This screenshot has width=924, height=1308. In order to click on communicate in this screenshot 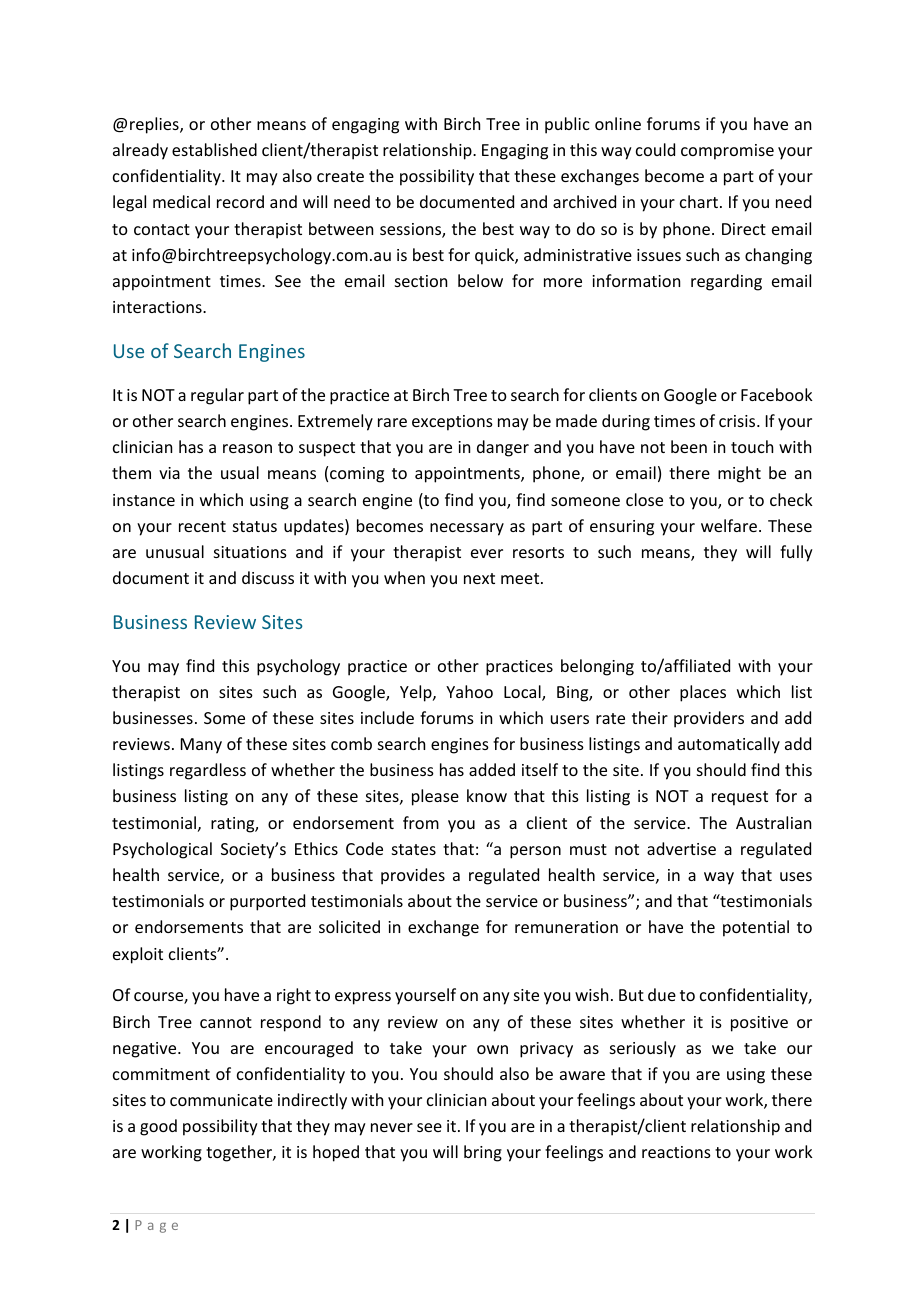, I will do `click(221, 1100)`.
